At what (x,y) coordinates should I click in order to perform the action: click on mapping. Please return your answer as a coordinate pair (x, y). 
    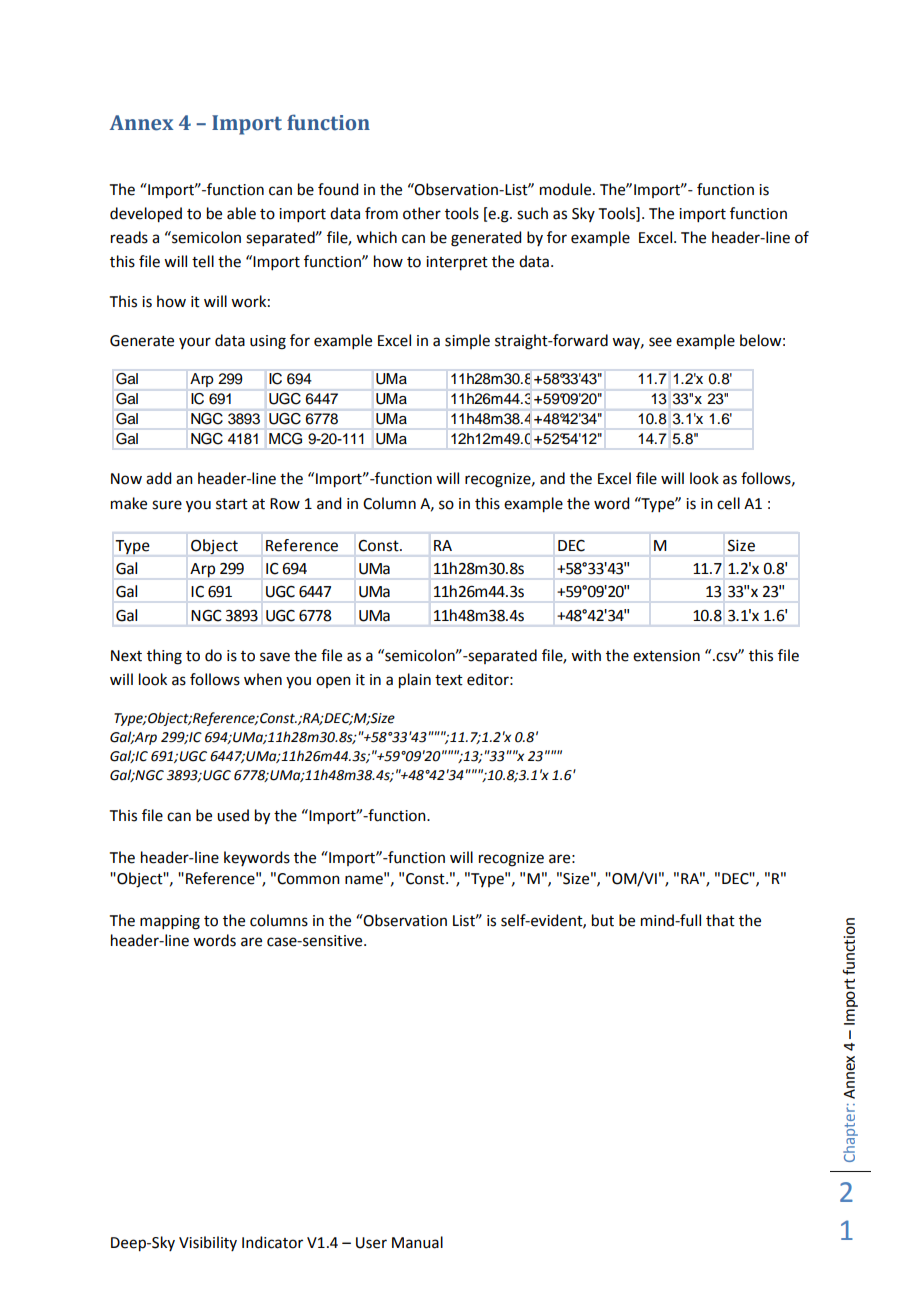
    Looking at the image, I should click on (170, 922).
